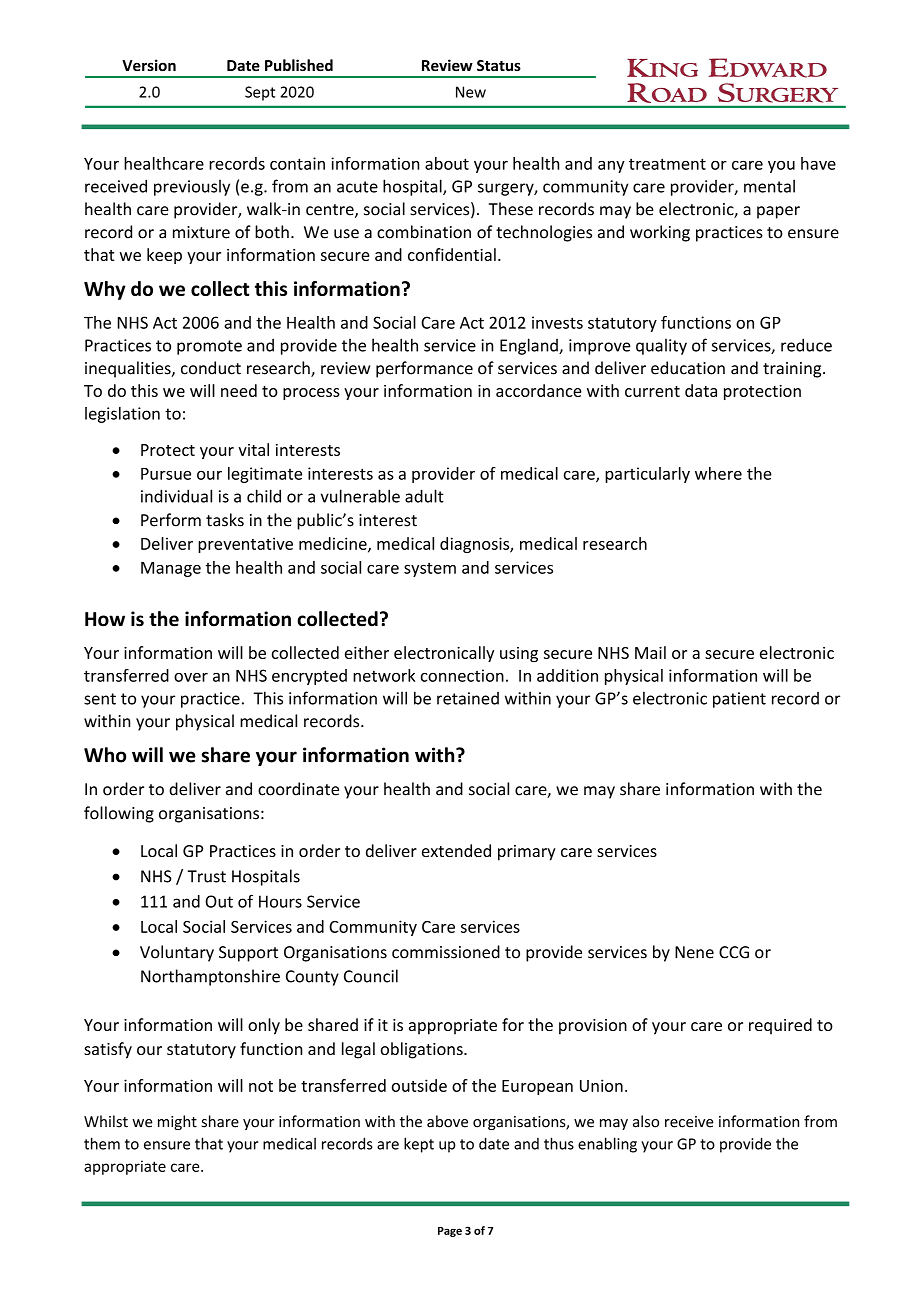 The height and width of the document is (1308, 924). I want to click on connection, so click(462, 675).
